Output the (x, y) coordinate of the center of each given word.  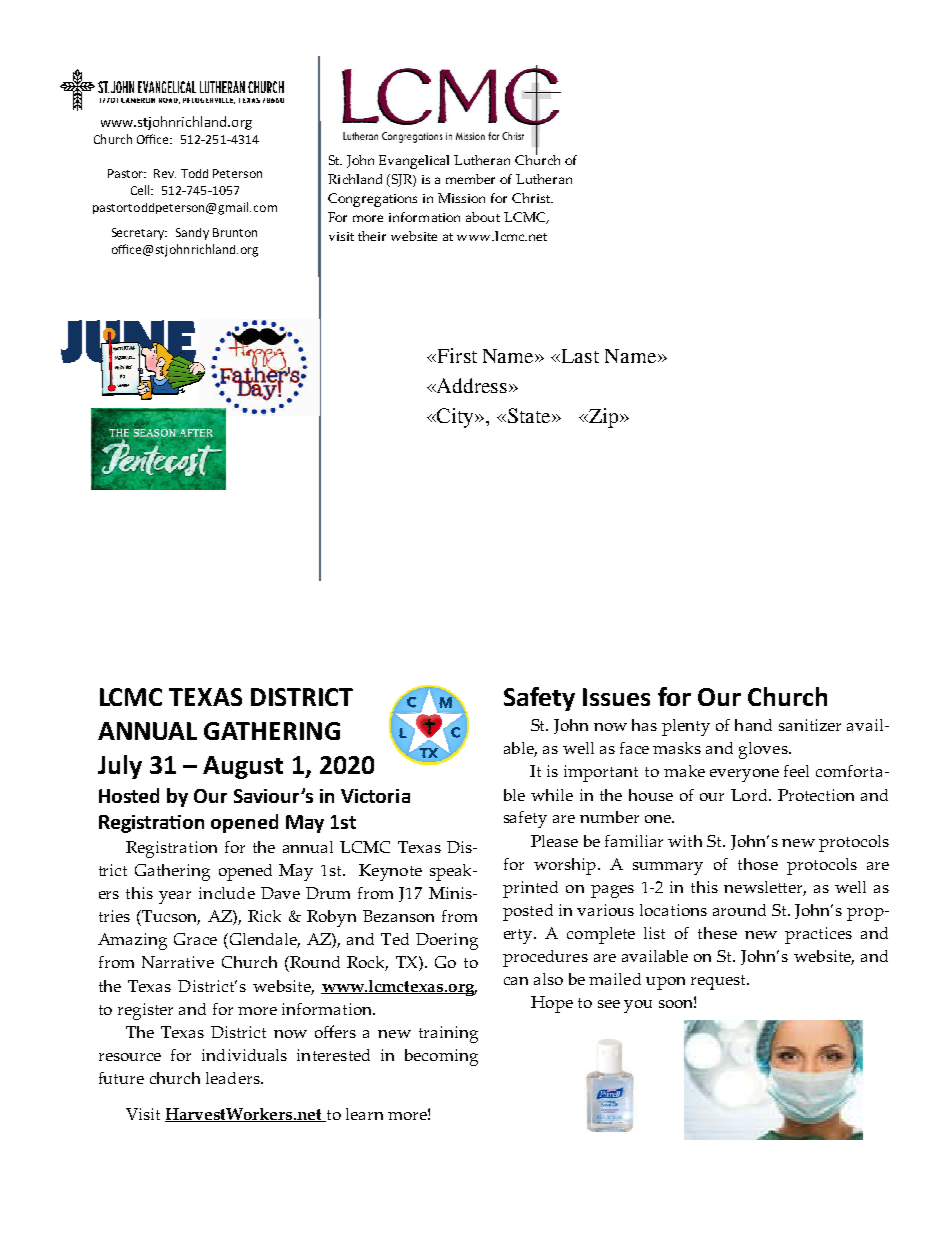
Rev (165, 173)
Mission (461, 198)
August (243, 767)
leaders (234, 1078)
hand (753, 725)
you (638, 1006)
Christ (532, 198)
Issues (616, 697)
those (758, 864)
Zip (603, 418)
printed (530, 889)
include (227, 893)
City (456, 418)
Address (472, 385)
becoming (441, 1057)
